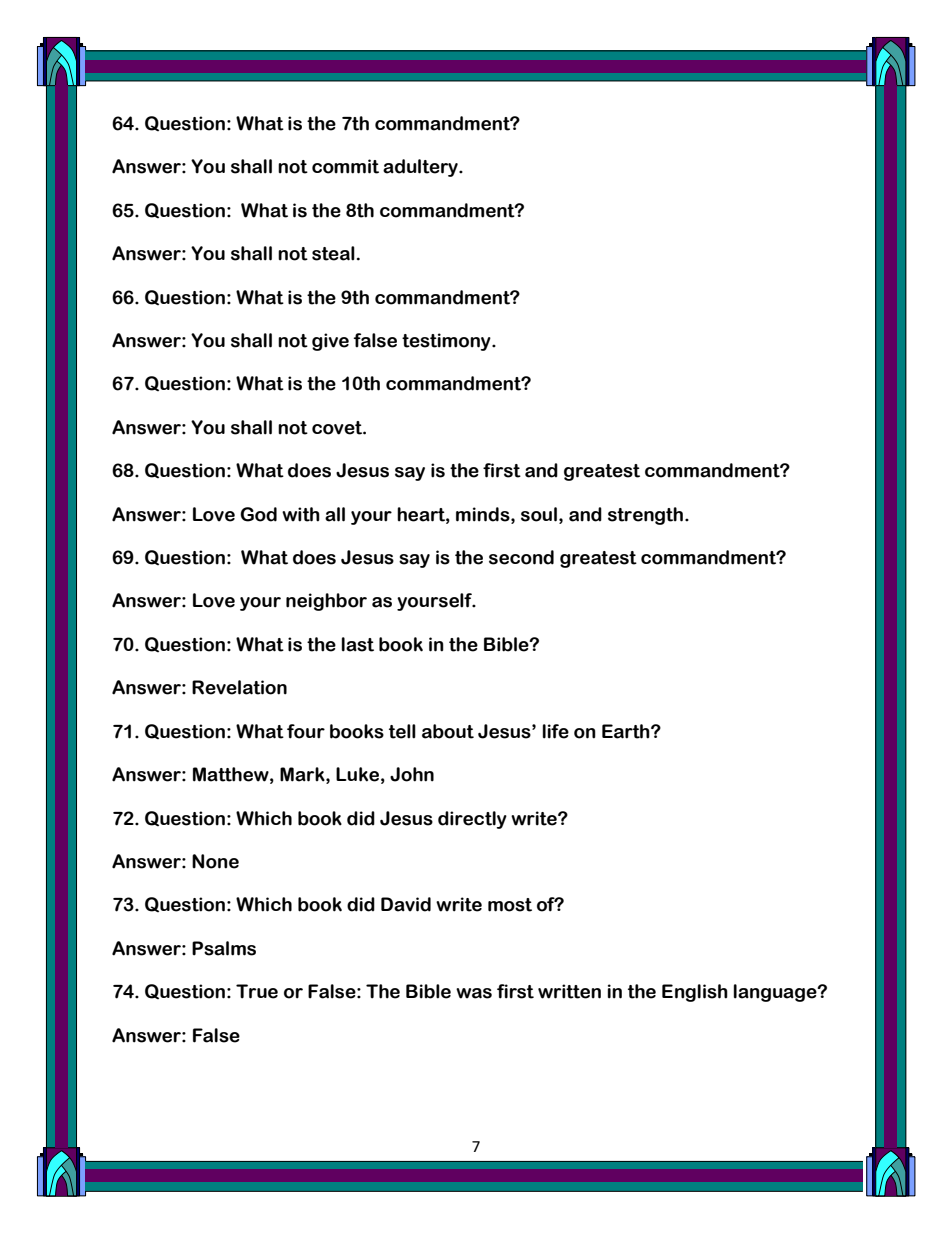 This screenshot has width=952, height=1233. What do you see at coordinates (215, 861) in the screenshot?
I see `None` at bounding box center [215, 861].
